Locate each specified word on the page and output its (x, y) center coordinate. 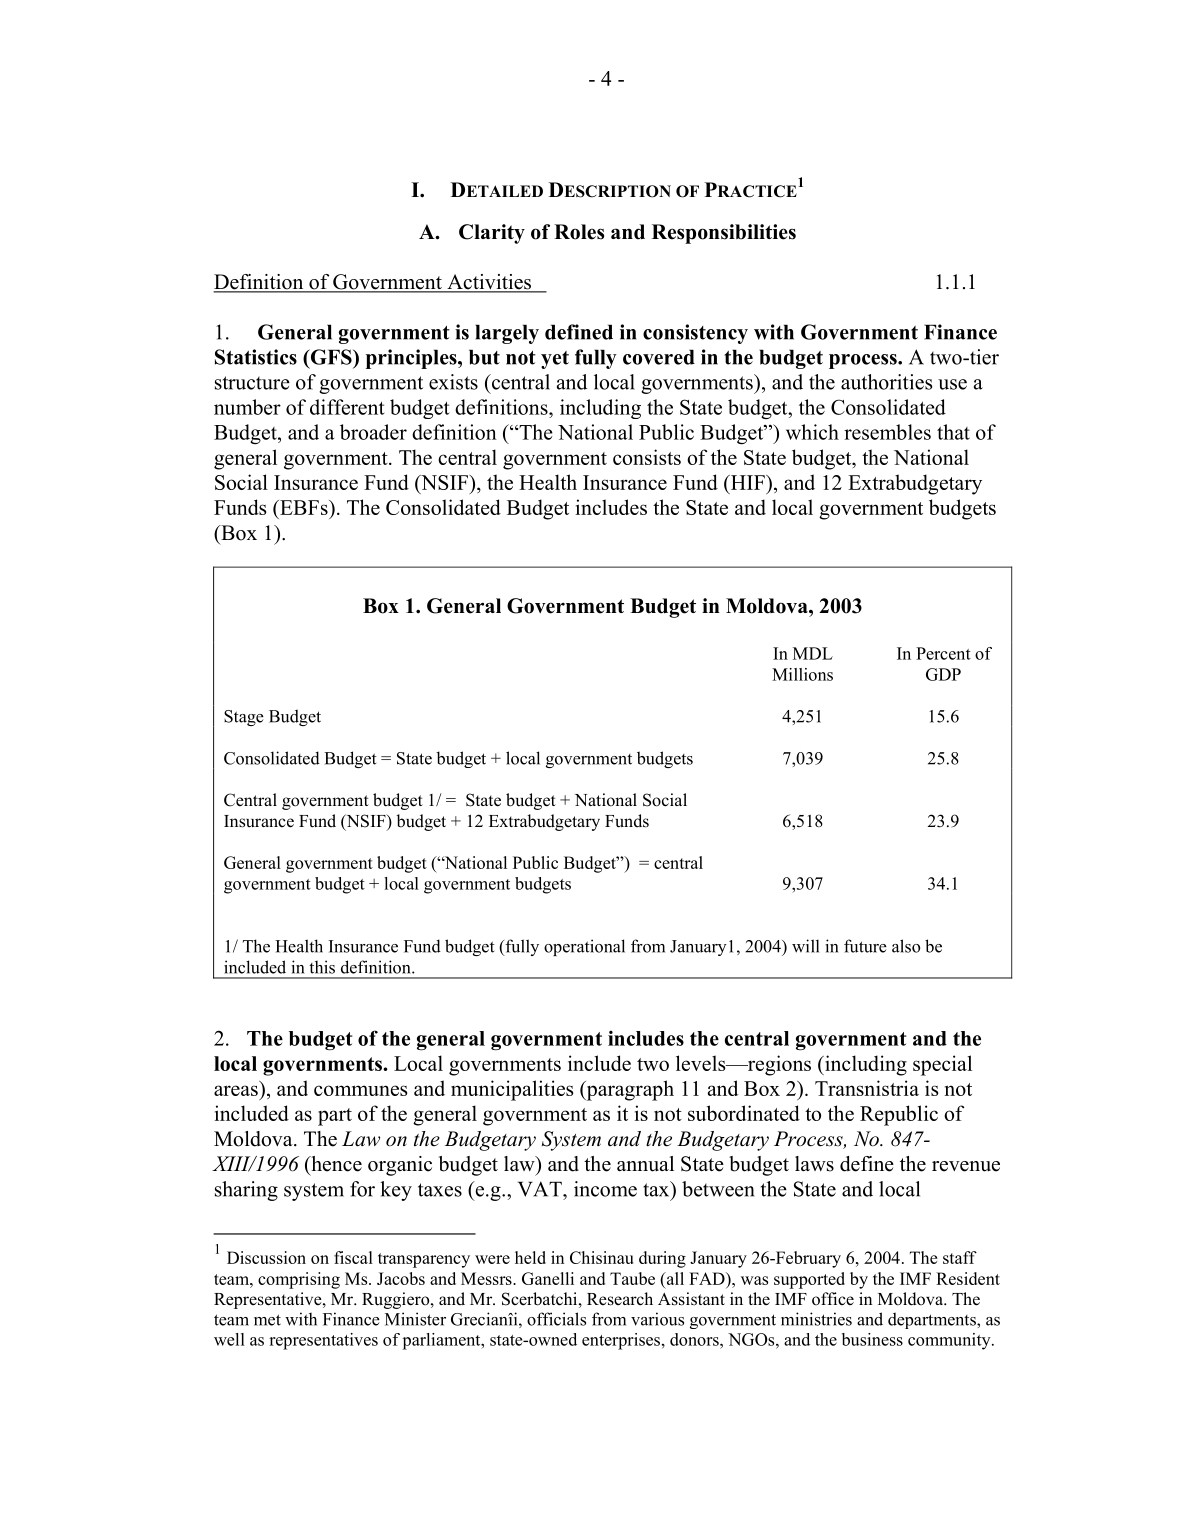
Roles (579, 232)
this (322, 967)
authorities (887, 382)
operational (584, 947)
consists (647, 457)
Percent (943, 653)
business (872, 1339)
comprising (299, 1280)
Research (620, 1299)
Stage (244, 718)
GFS (331, 357)
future (865, 946)
